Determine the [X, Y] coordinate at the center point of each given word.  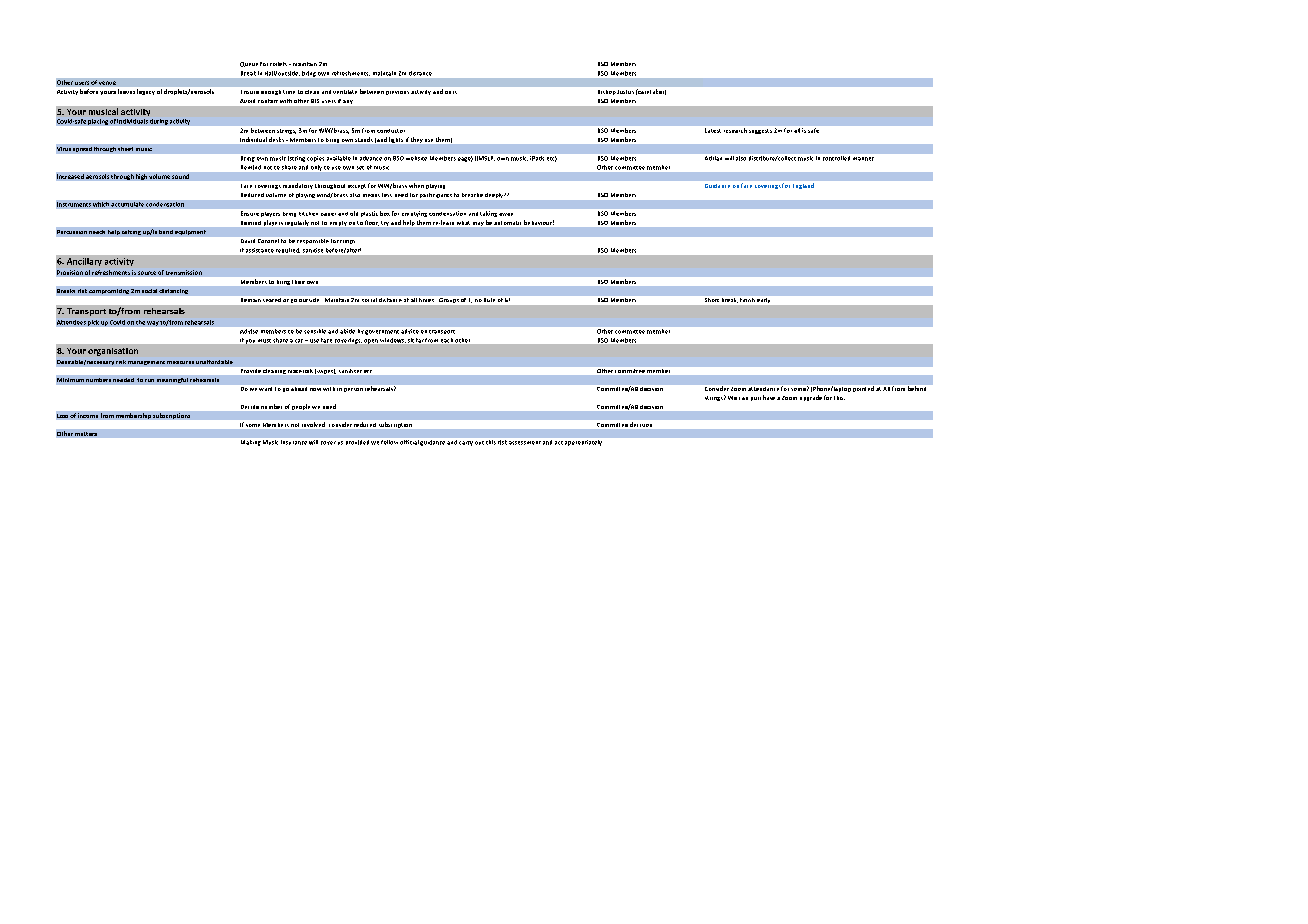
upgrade [811, 398]
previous [397, 93]
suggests [760, 131]
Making [251, 443]
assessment [525, 443]
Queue [249, 64]
